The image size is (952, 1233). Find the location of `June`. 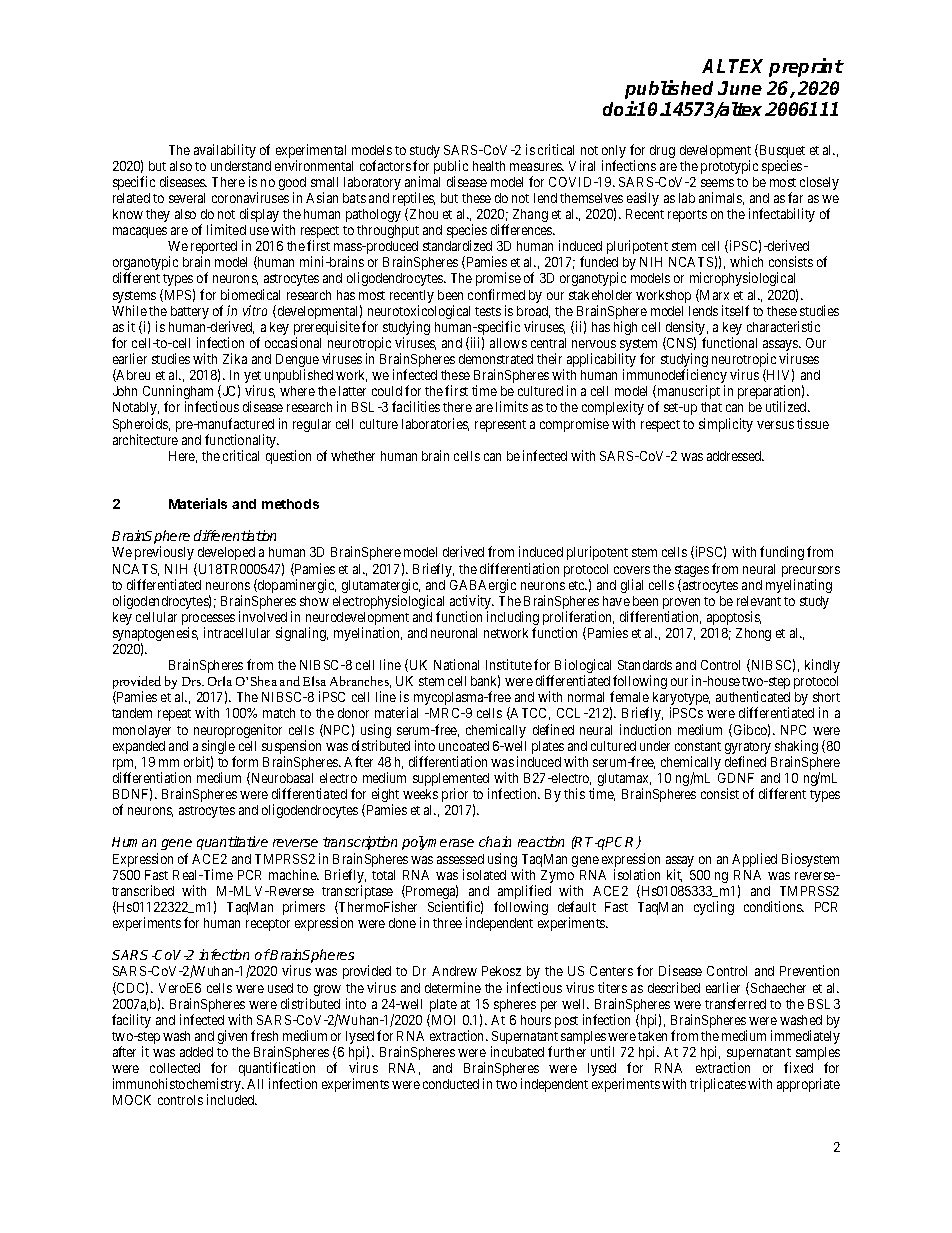

June is located at coordinates (740, 88).
